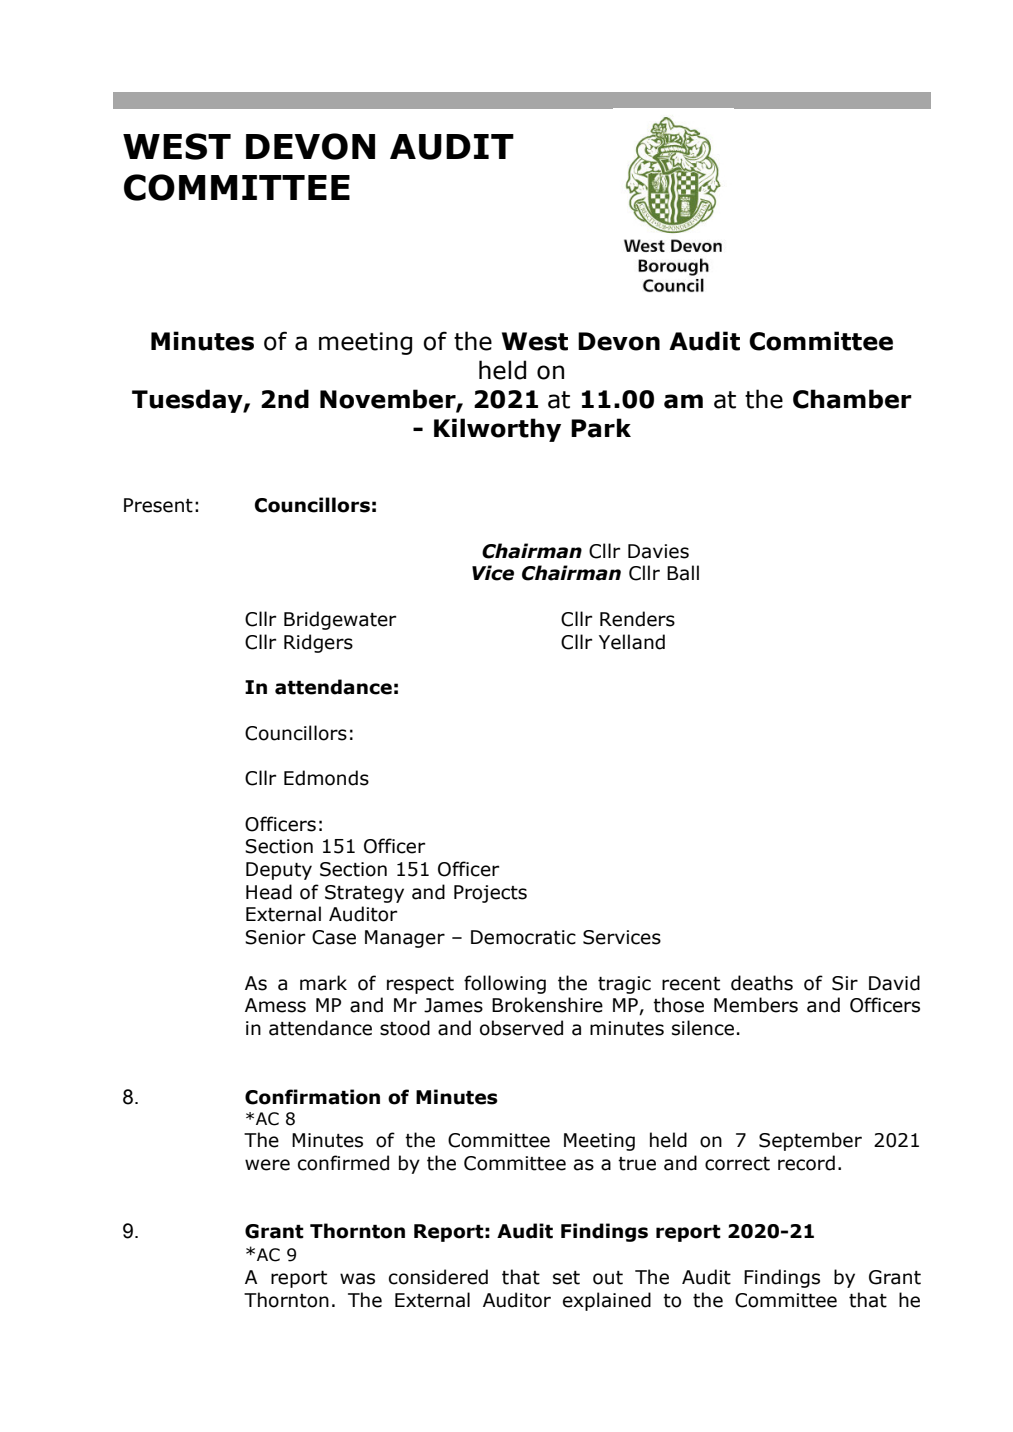 This screenshot has width=1013, height=1432. I want to click on Chamber, so click(852, 399).
